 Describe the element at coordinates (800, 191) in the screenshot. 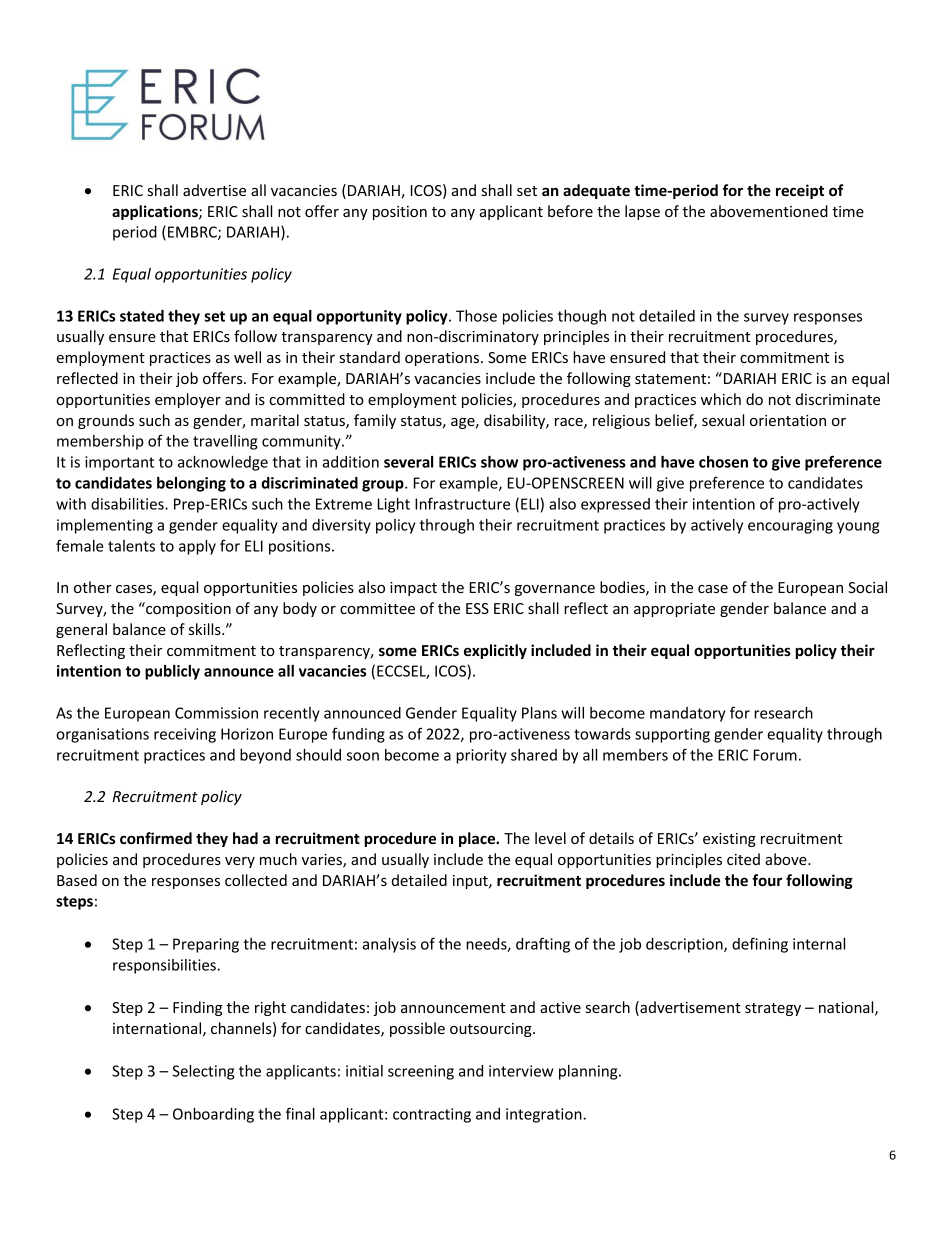

I see `receipt` at that location.
